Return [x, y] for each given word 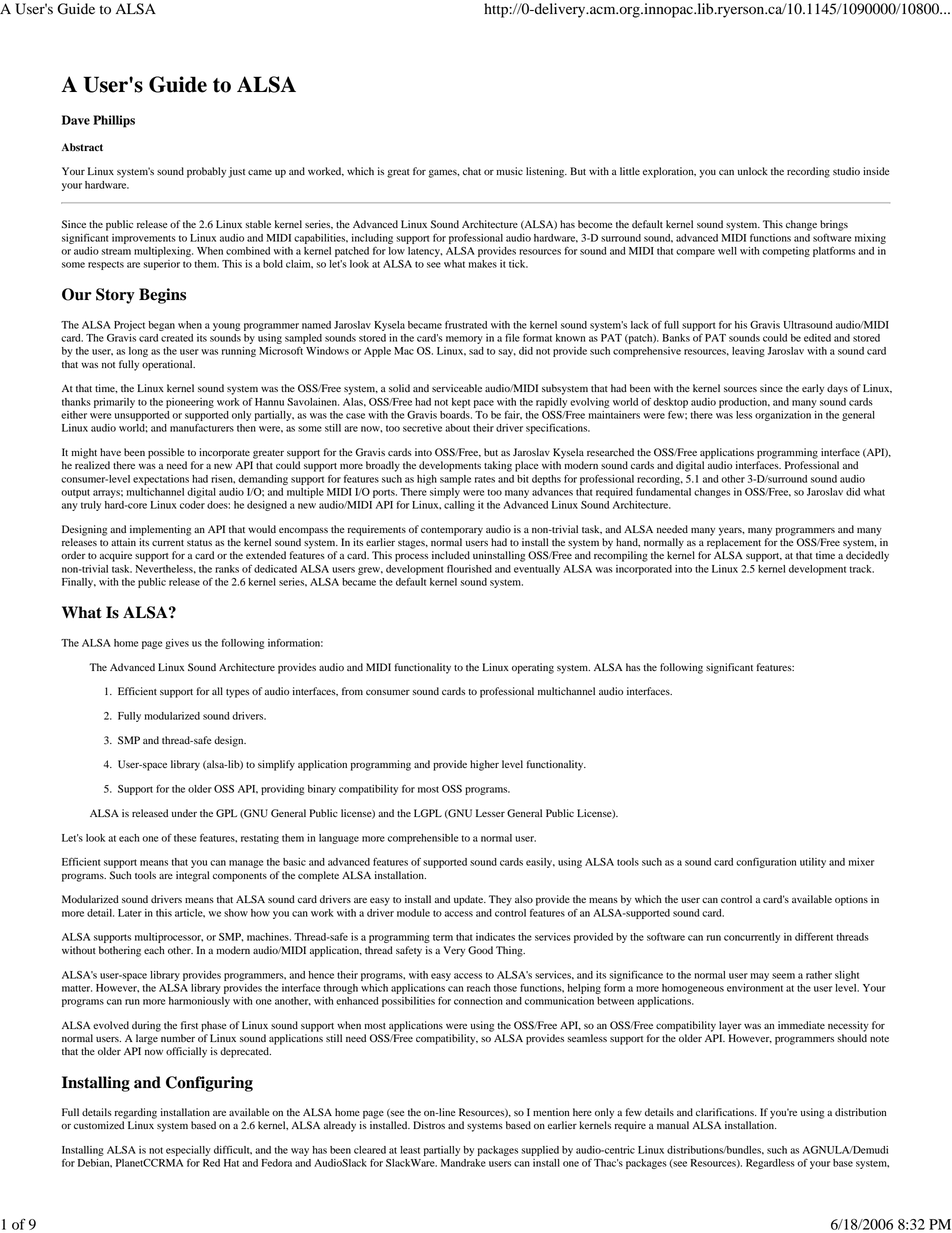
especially [188, 1151]
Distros [429, 1125]
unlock [753, 171]
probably [206, 172]
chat [472, 171]
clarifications [726, 1112]
